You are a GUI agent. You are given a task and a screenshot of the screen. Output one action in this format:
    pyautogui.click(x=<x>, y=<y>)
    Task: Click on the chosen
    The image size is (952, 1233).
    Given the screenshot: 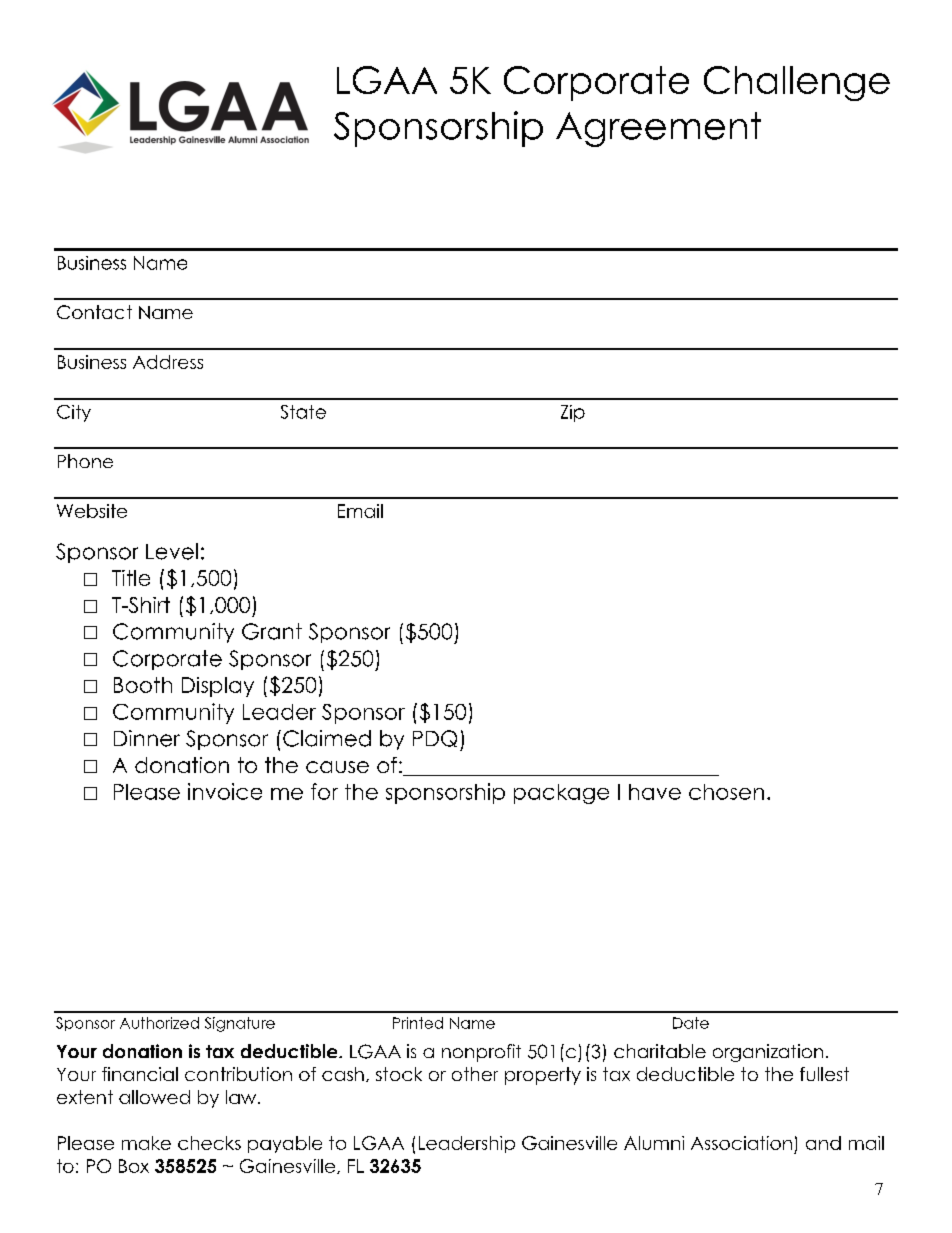 What is the action you would take?
    pyautogui.click(x=726, y=792)
